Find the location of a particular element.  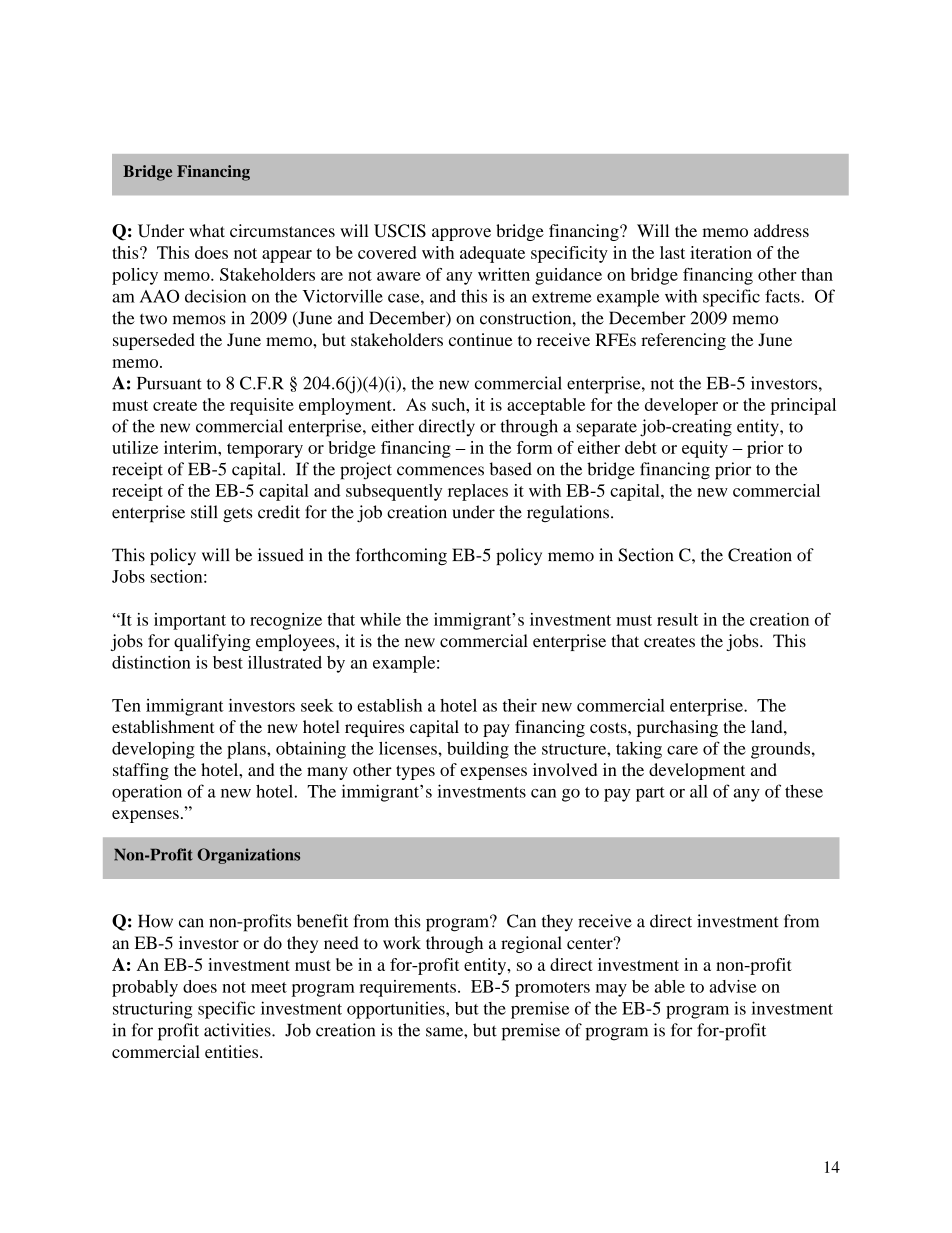

temporary is located at coordinates (265, 450).
